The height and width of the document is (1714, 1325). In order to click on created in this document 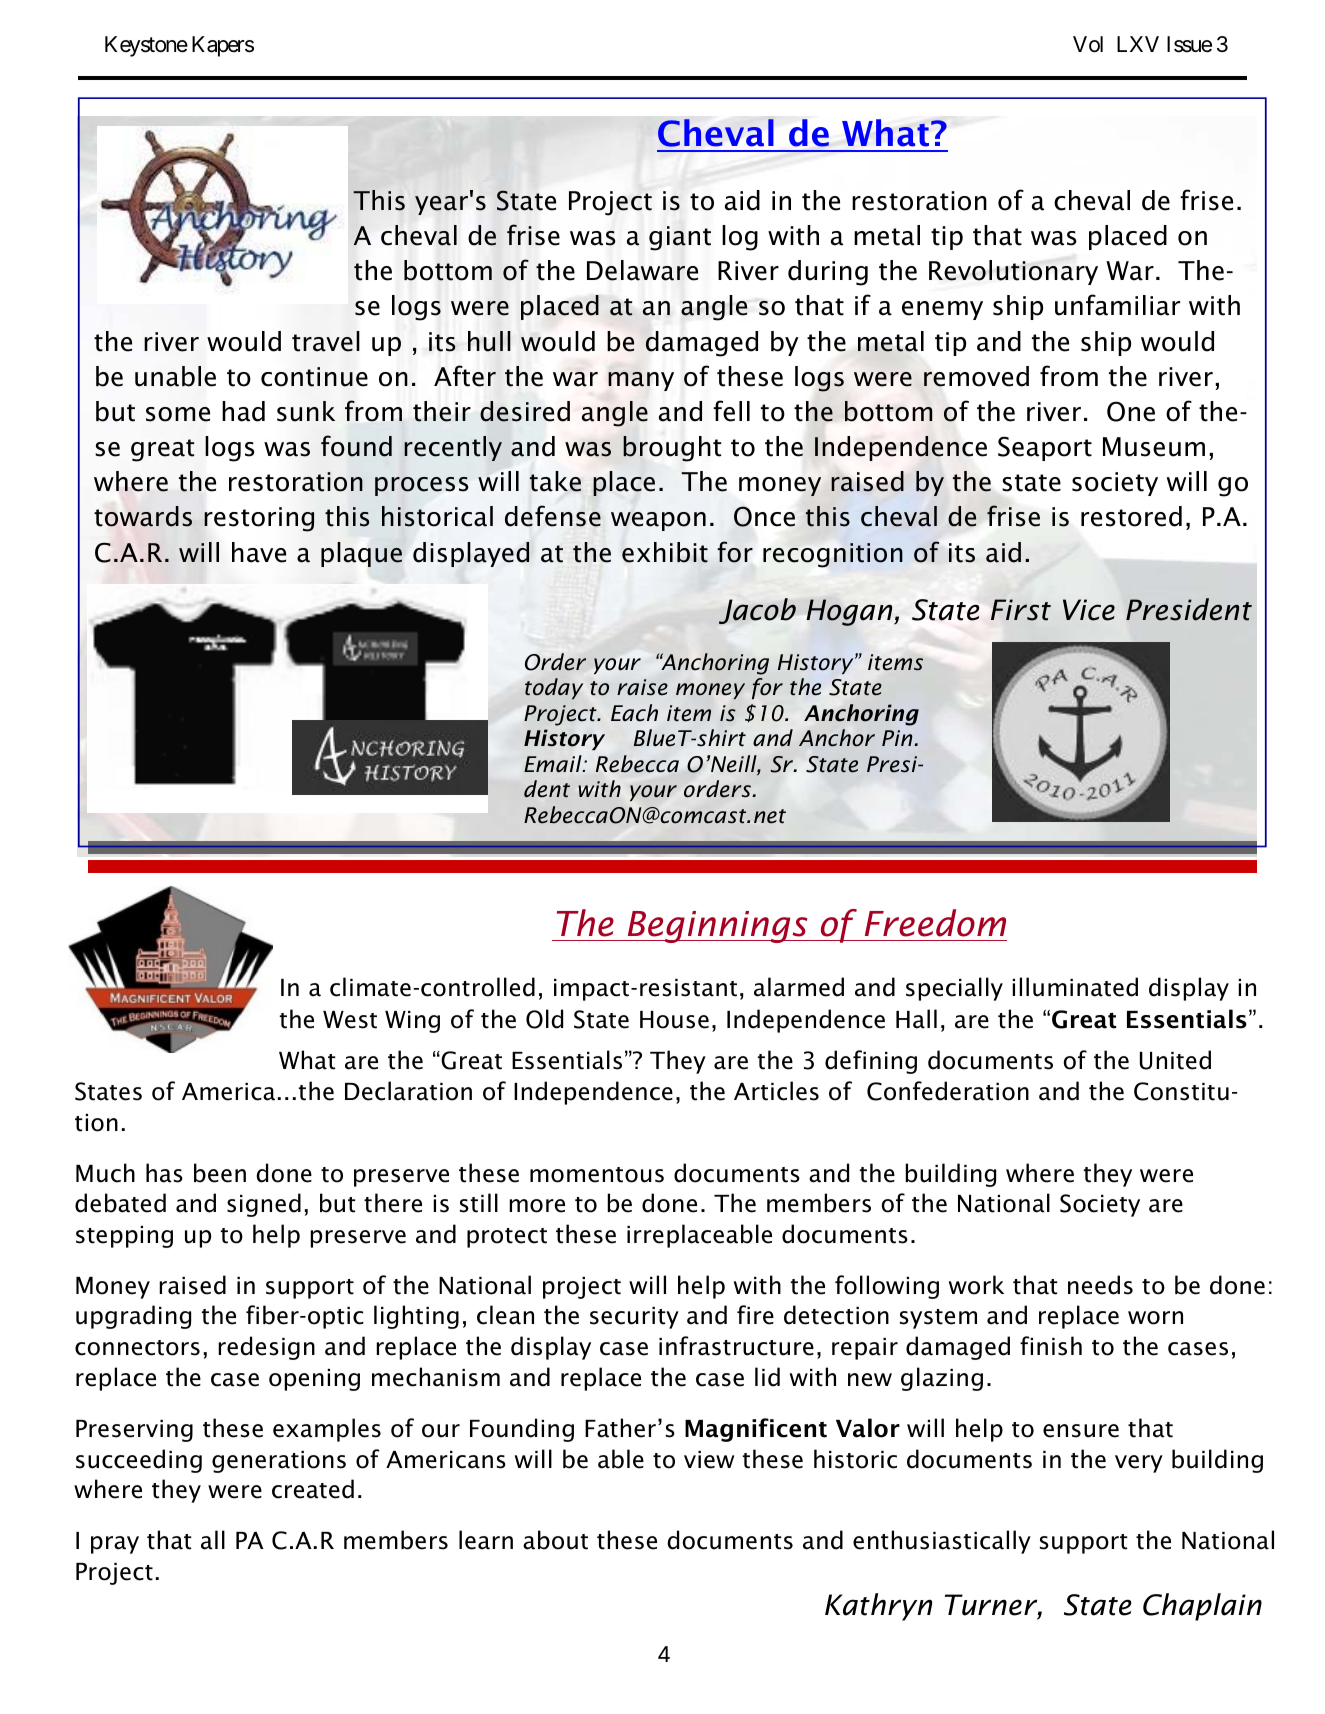, I will do `click(313, 1489)`.
